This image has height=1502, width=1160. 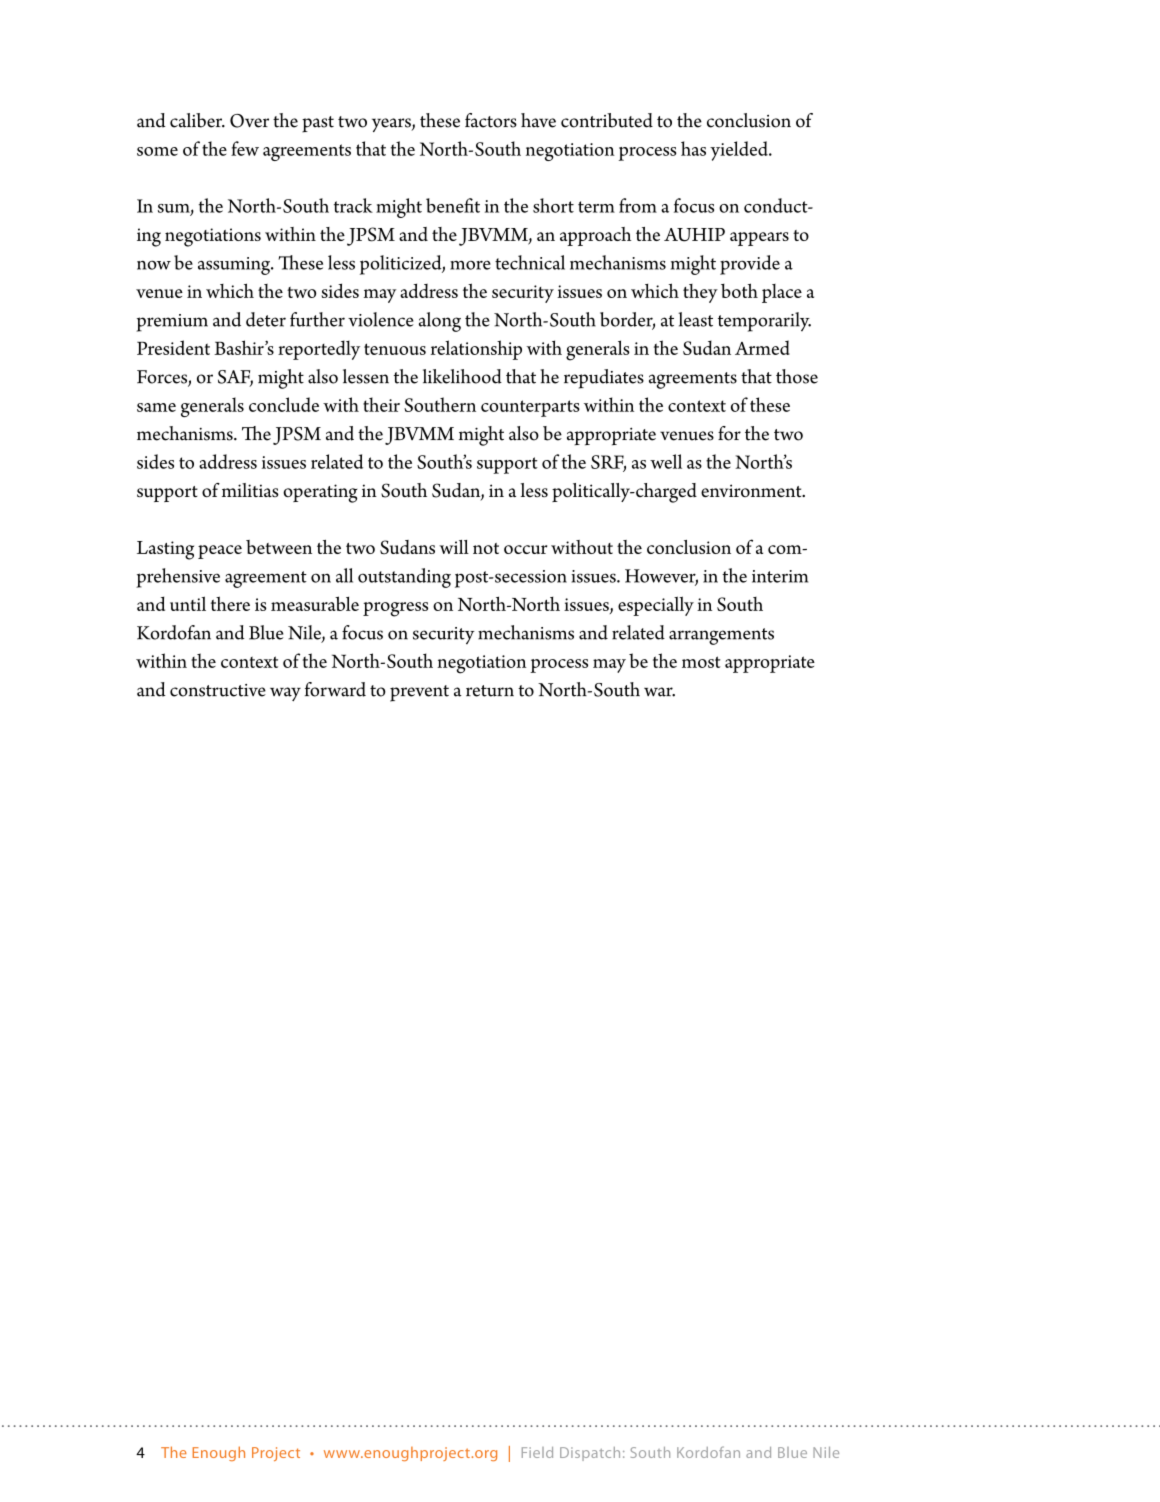 I want to click on Field, so click(x=537, y=1452).
